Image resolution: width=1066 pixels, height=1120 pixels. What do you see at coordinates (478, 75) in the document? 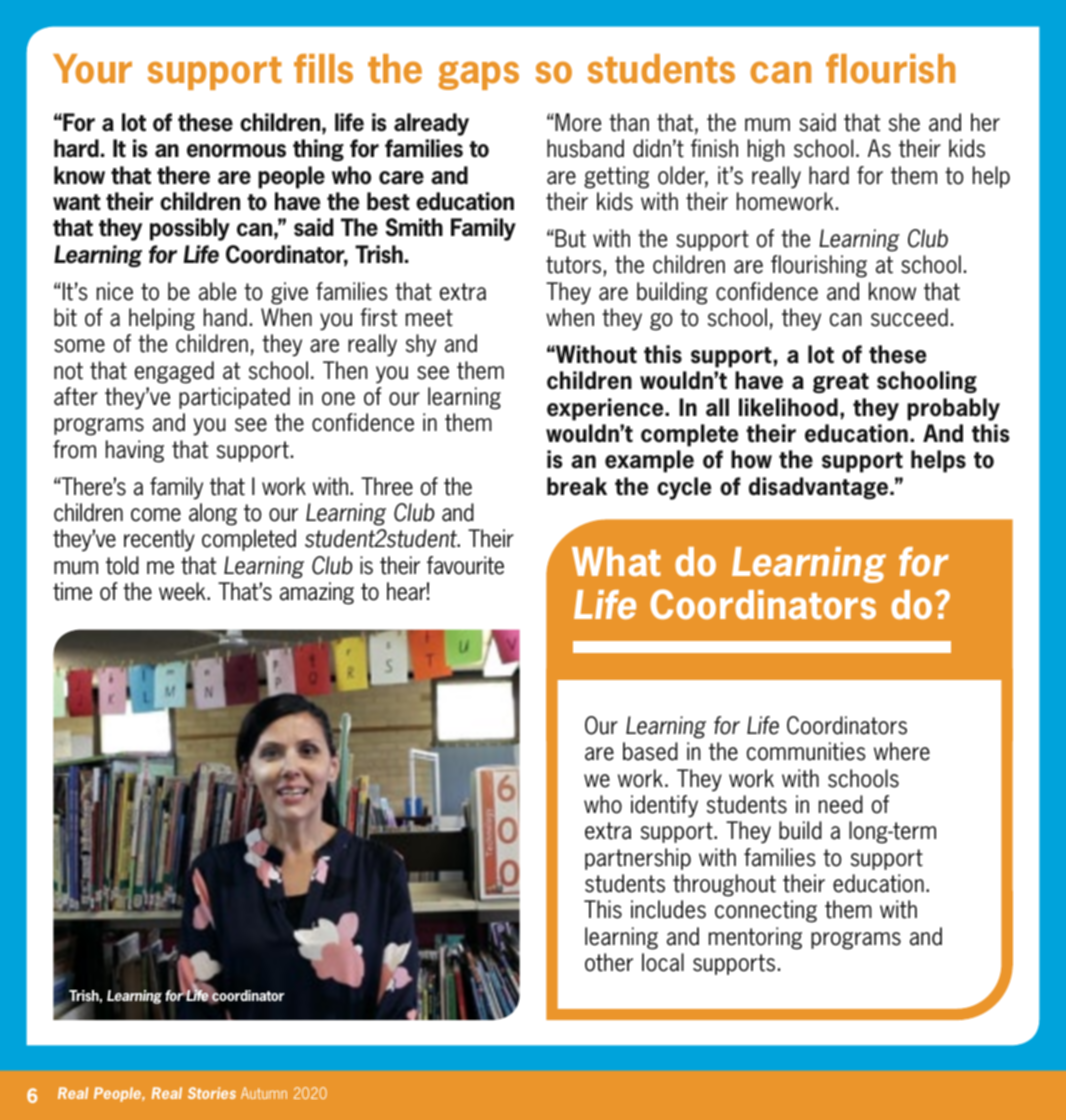
I see `gaps` at bounding box center [478, 75].
